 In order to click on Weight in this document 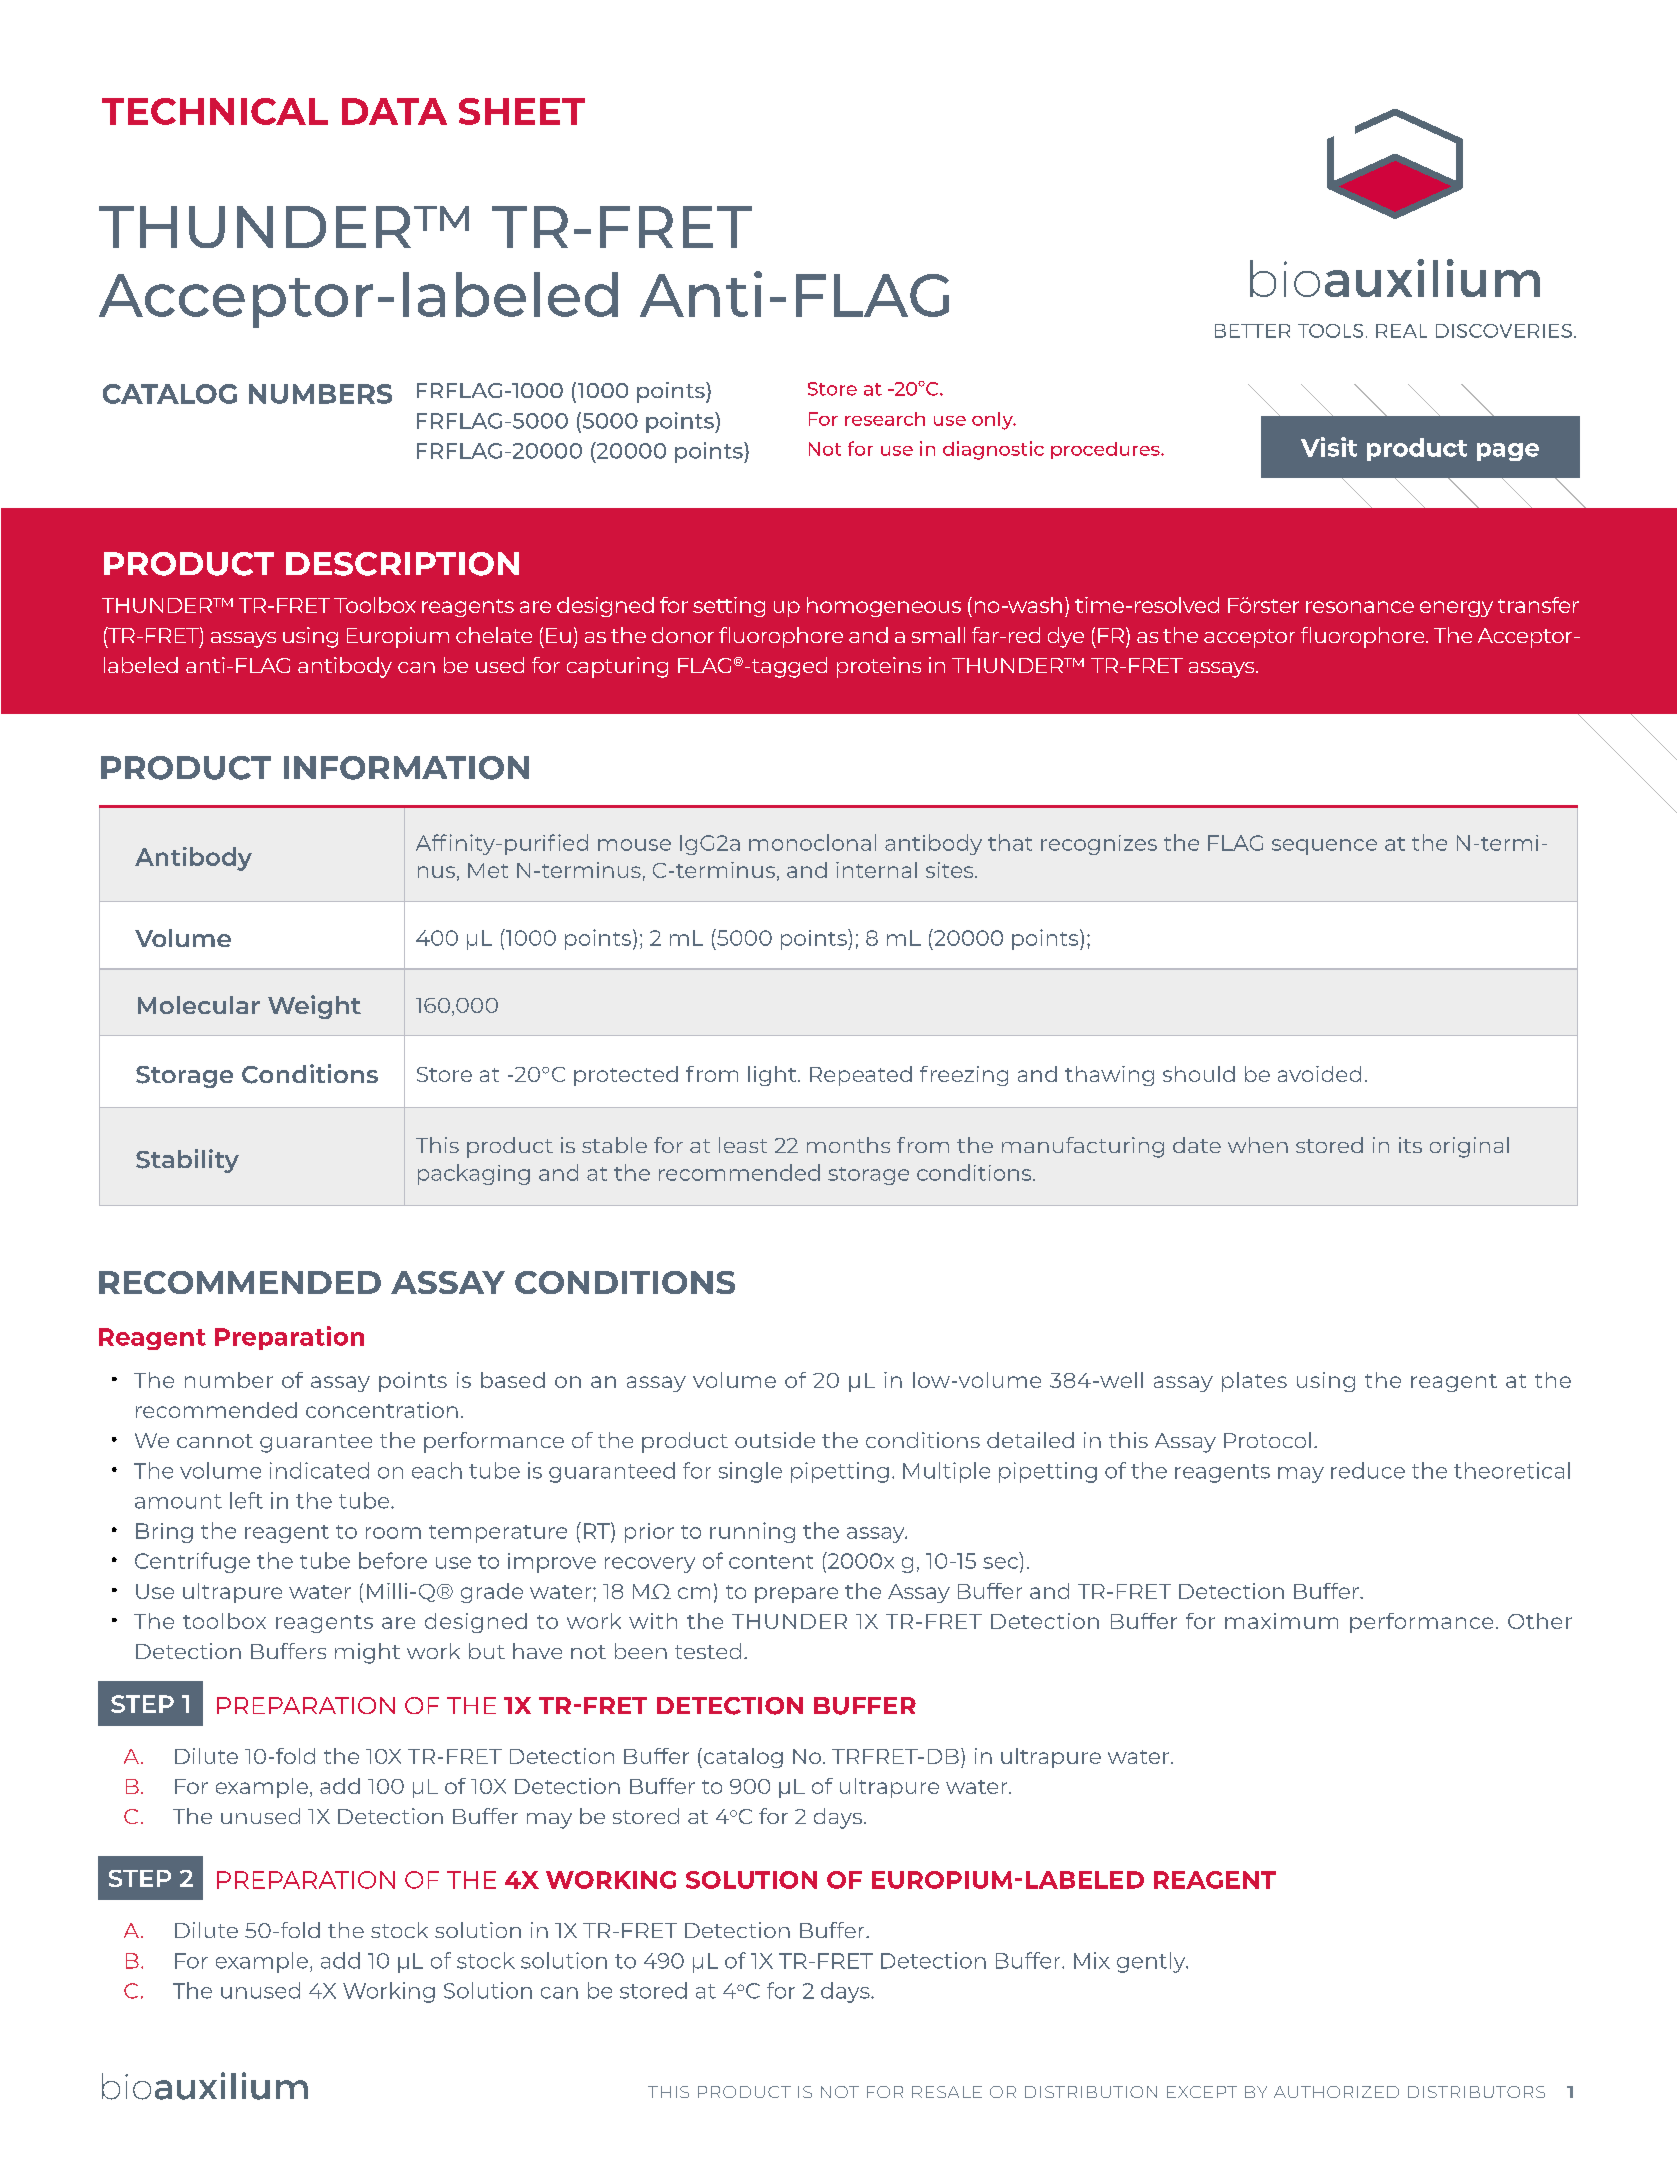, I will do `click(314, 1007)`.
